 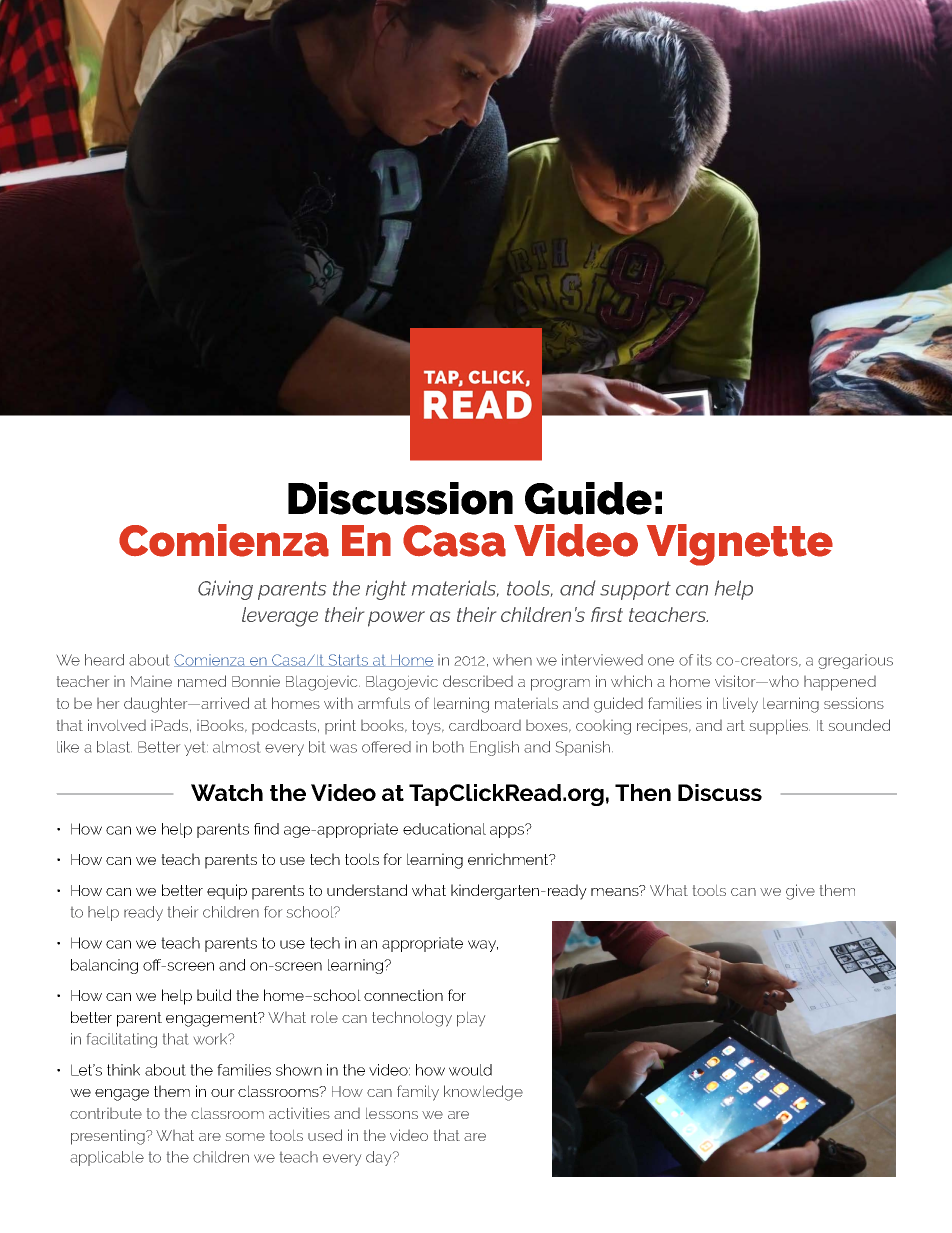 I want to click on right, so click(x=386, y=590).
